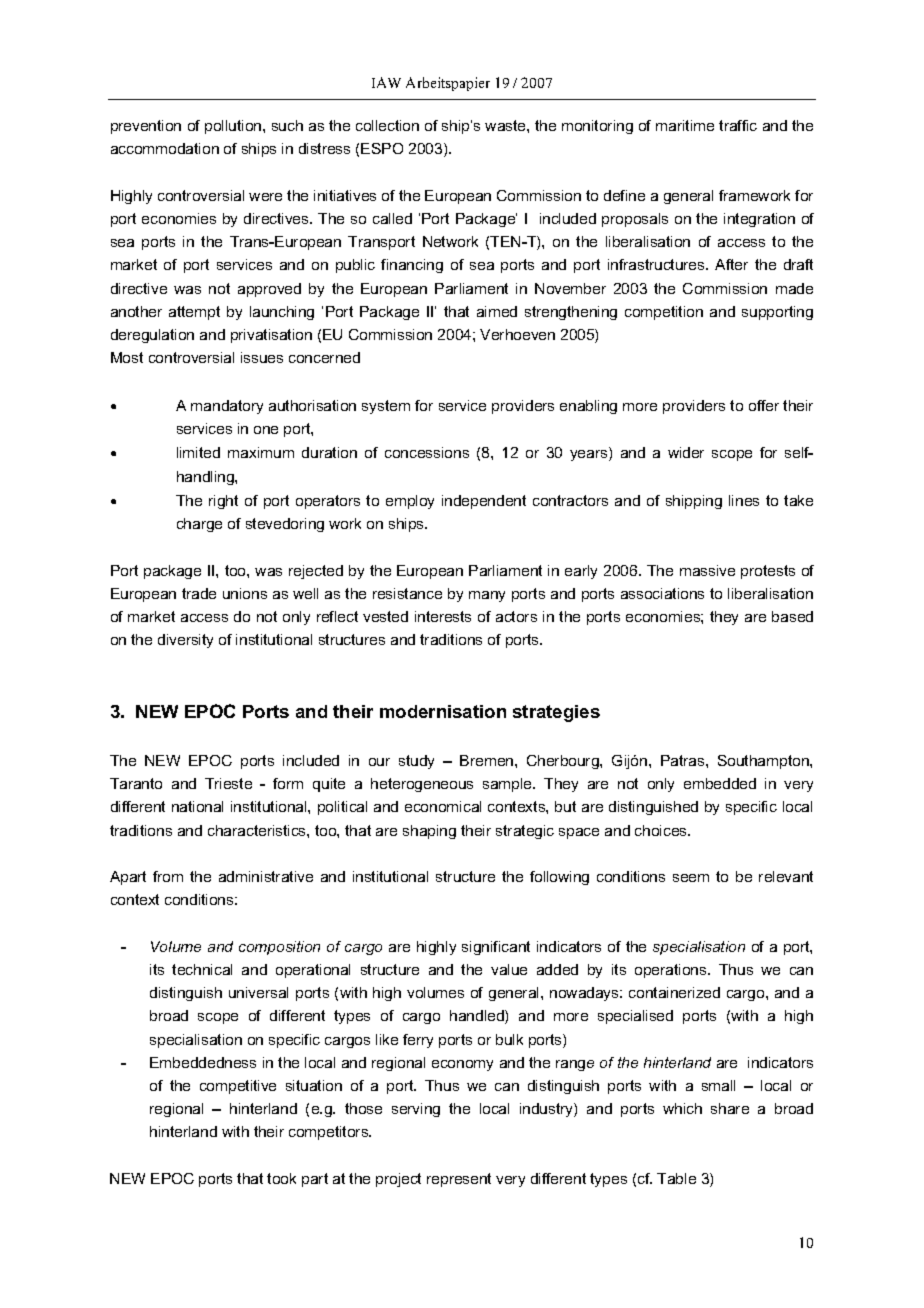  What do you see at coordinates (165, 148) in the document?
I see `accommodation` at bounding box center [165, 148].
